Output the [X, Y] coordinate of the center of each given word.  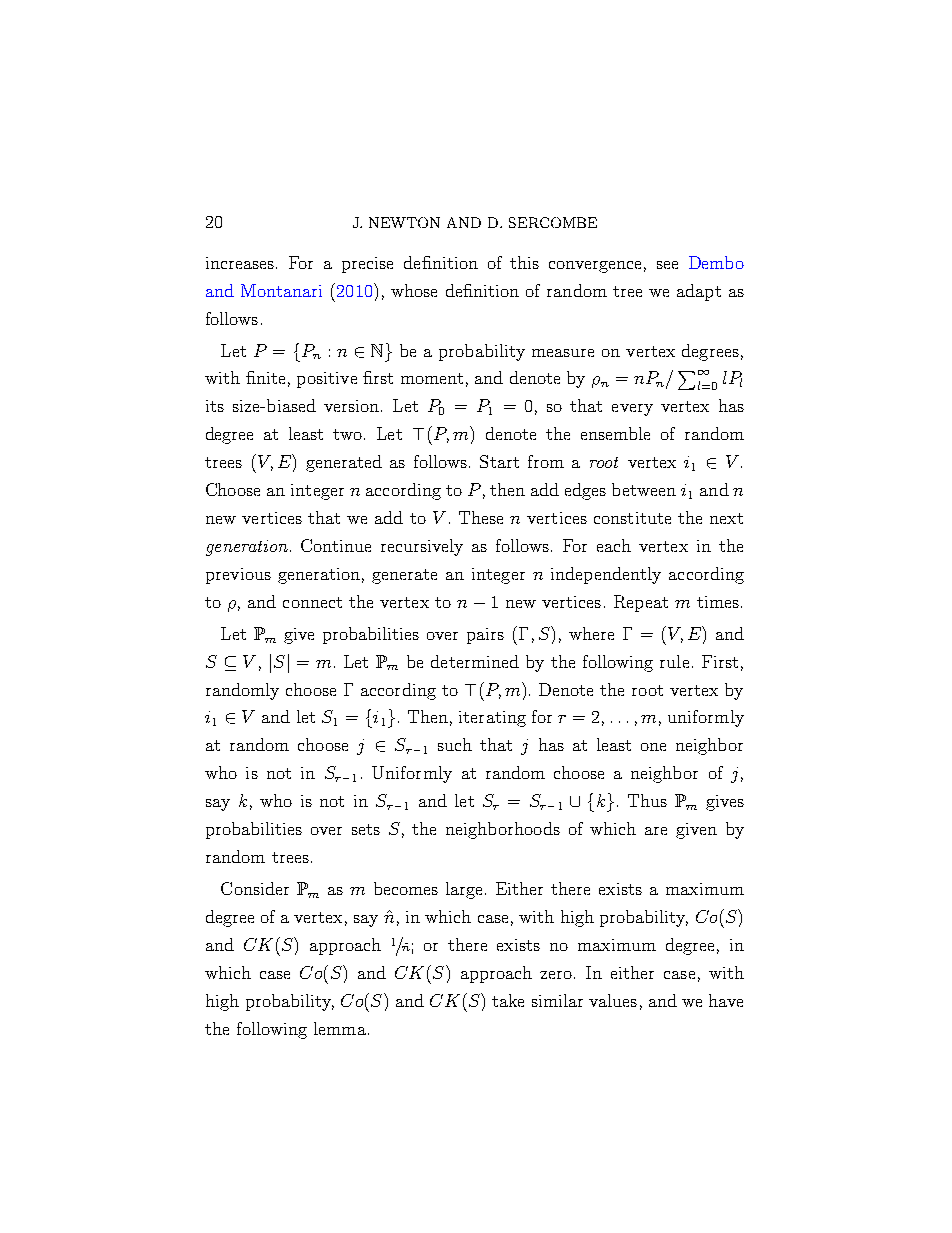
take [508, 1000]
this [524, 262]
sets [366, 829]
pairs [485, 636]
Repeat [641, 603]
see [667, 265]
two [347, 434]
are [656, 831]
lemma [340, 1028]
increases [241, 263]
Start [499, 461]
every [632, 410]
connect [312, 602]
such [455, 744]
